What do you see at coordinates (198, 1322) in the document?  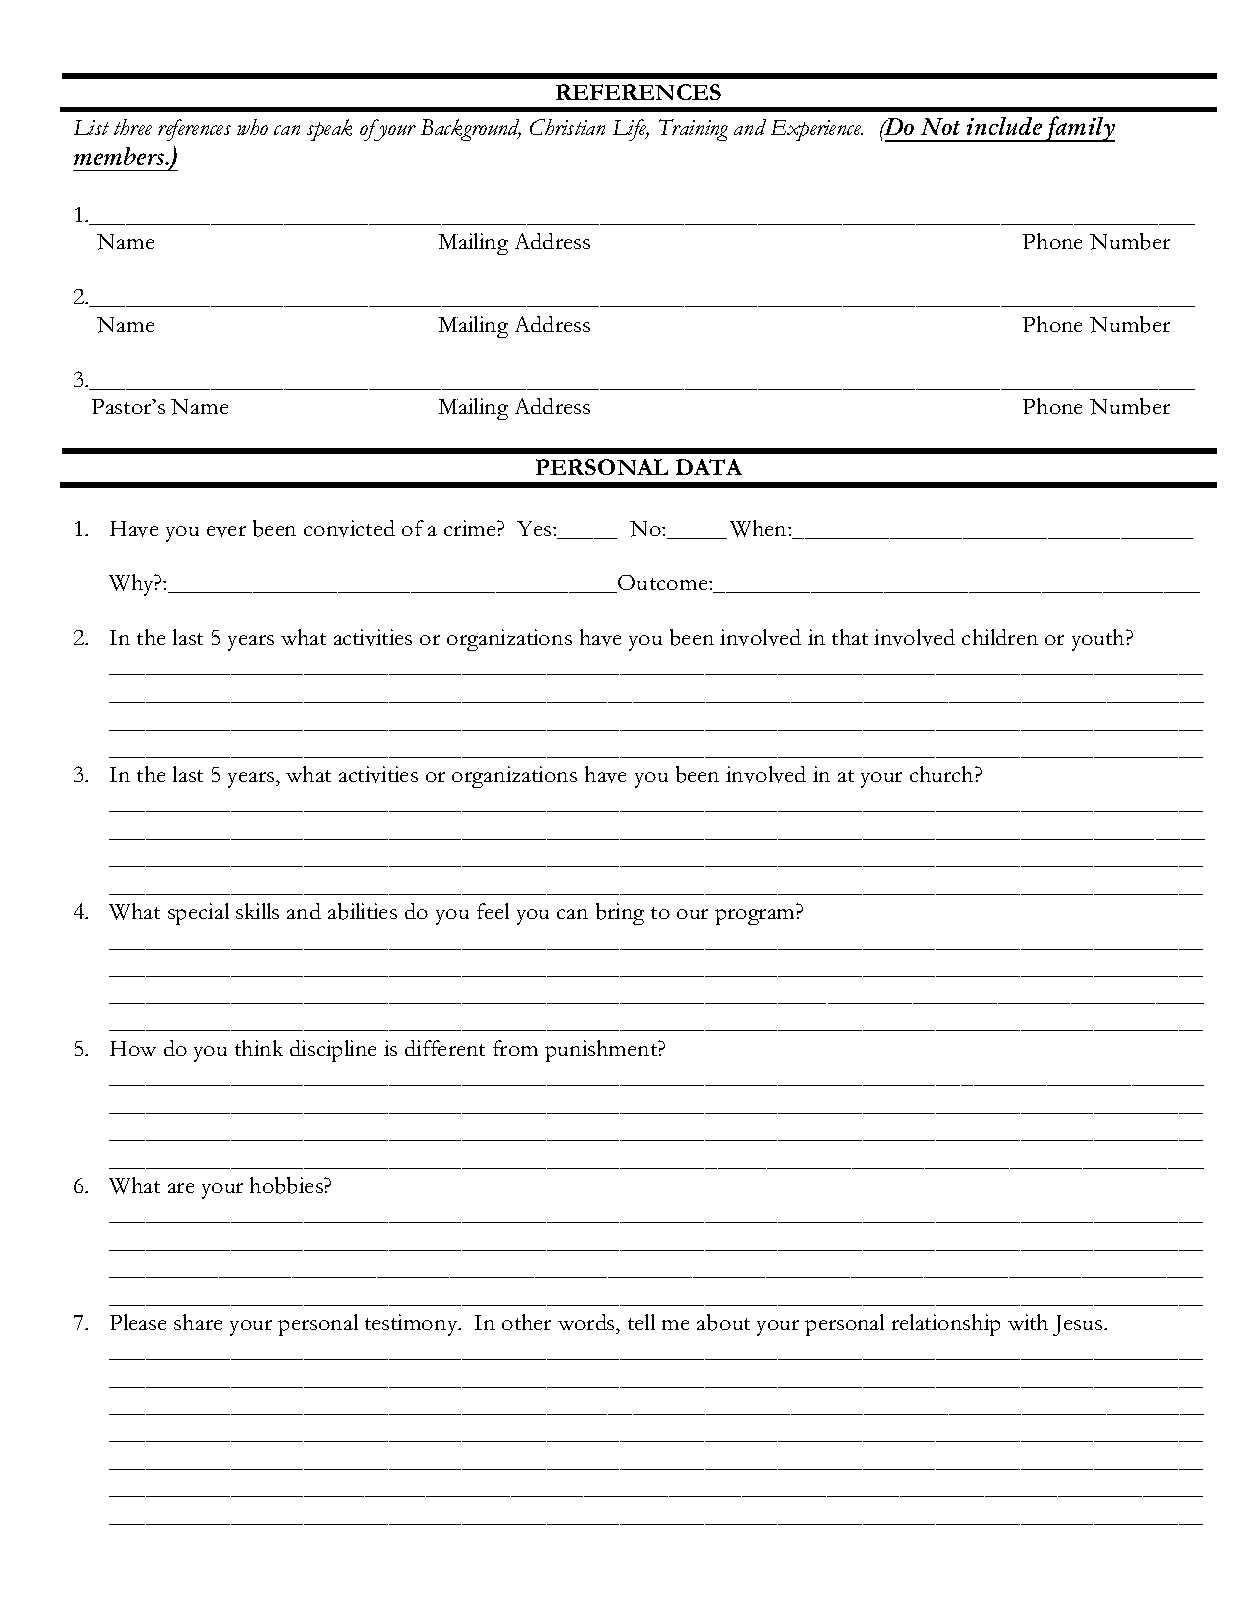 I see `share` at bounding box center [198, 1322].
